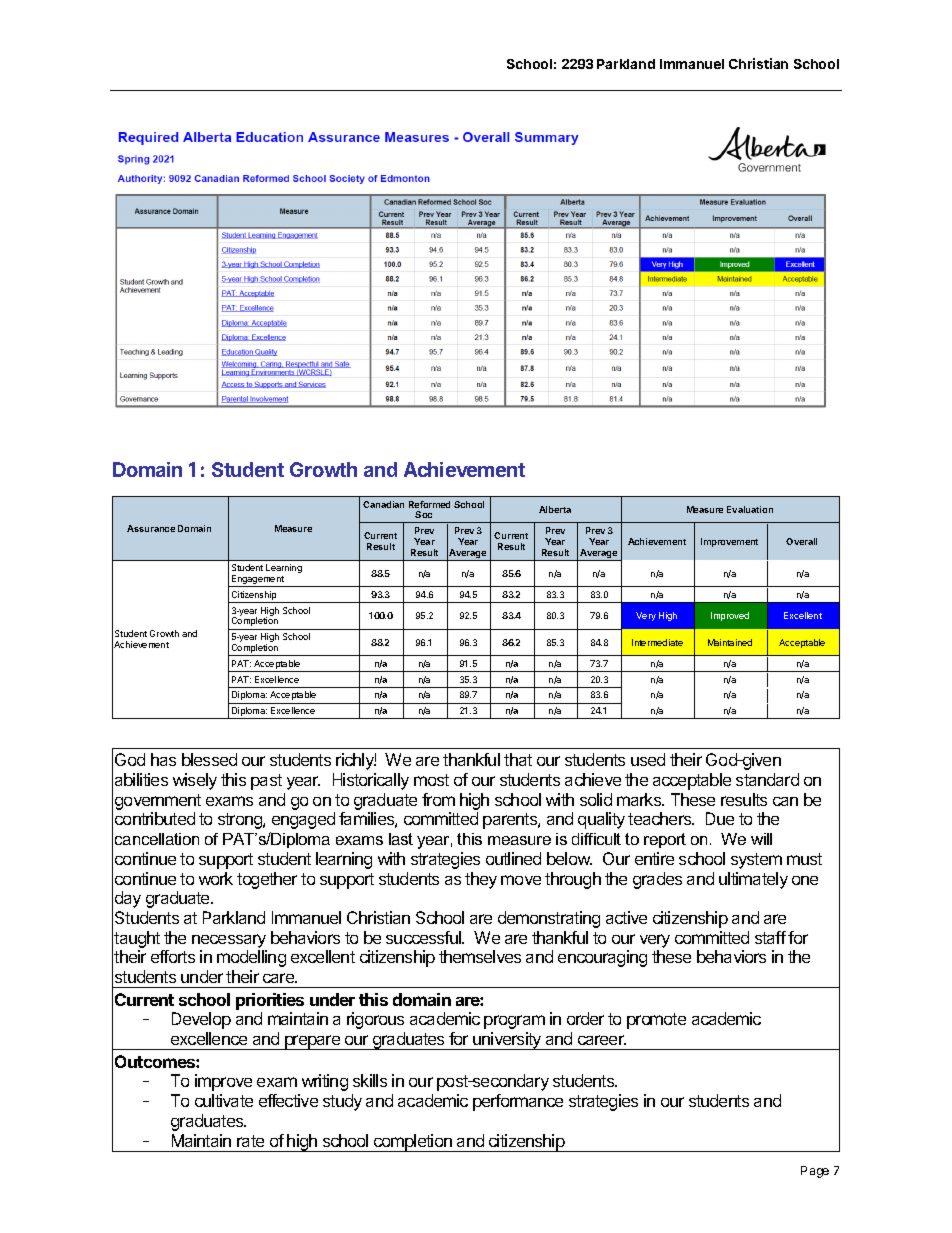 The width and height of the screenshot is (952, 1233). What do you see at coordinates (423, 514) in the screenshot?
I see `Soc` at bounding box center [423, 514].
